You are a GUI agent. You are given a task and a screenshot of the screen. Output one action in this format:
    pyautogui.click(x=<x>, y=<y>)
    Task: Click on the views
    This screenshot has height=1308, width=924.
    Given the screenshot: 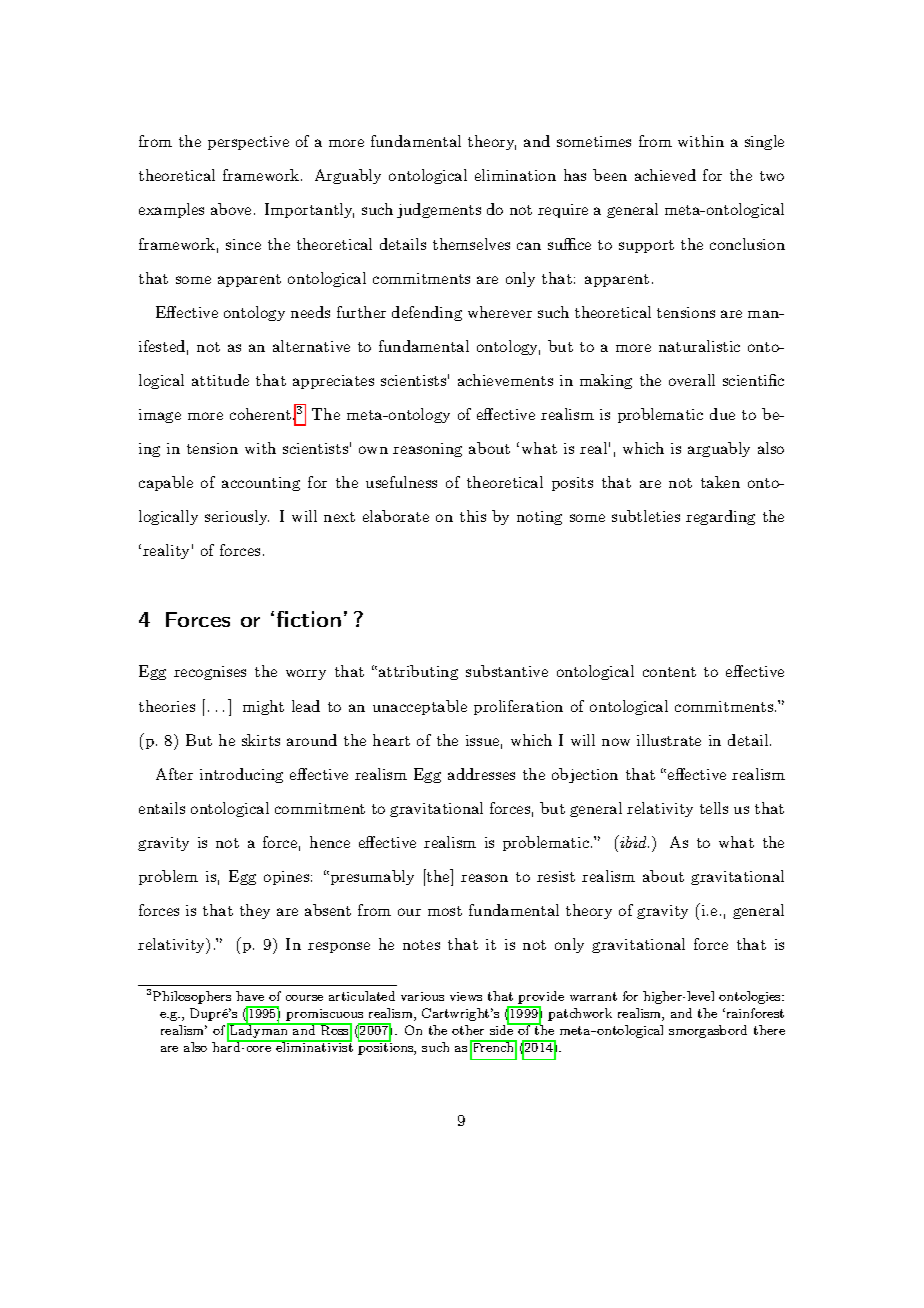 What is the action you would take?
    pyautogui.click(x=466, y=996)
